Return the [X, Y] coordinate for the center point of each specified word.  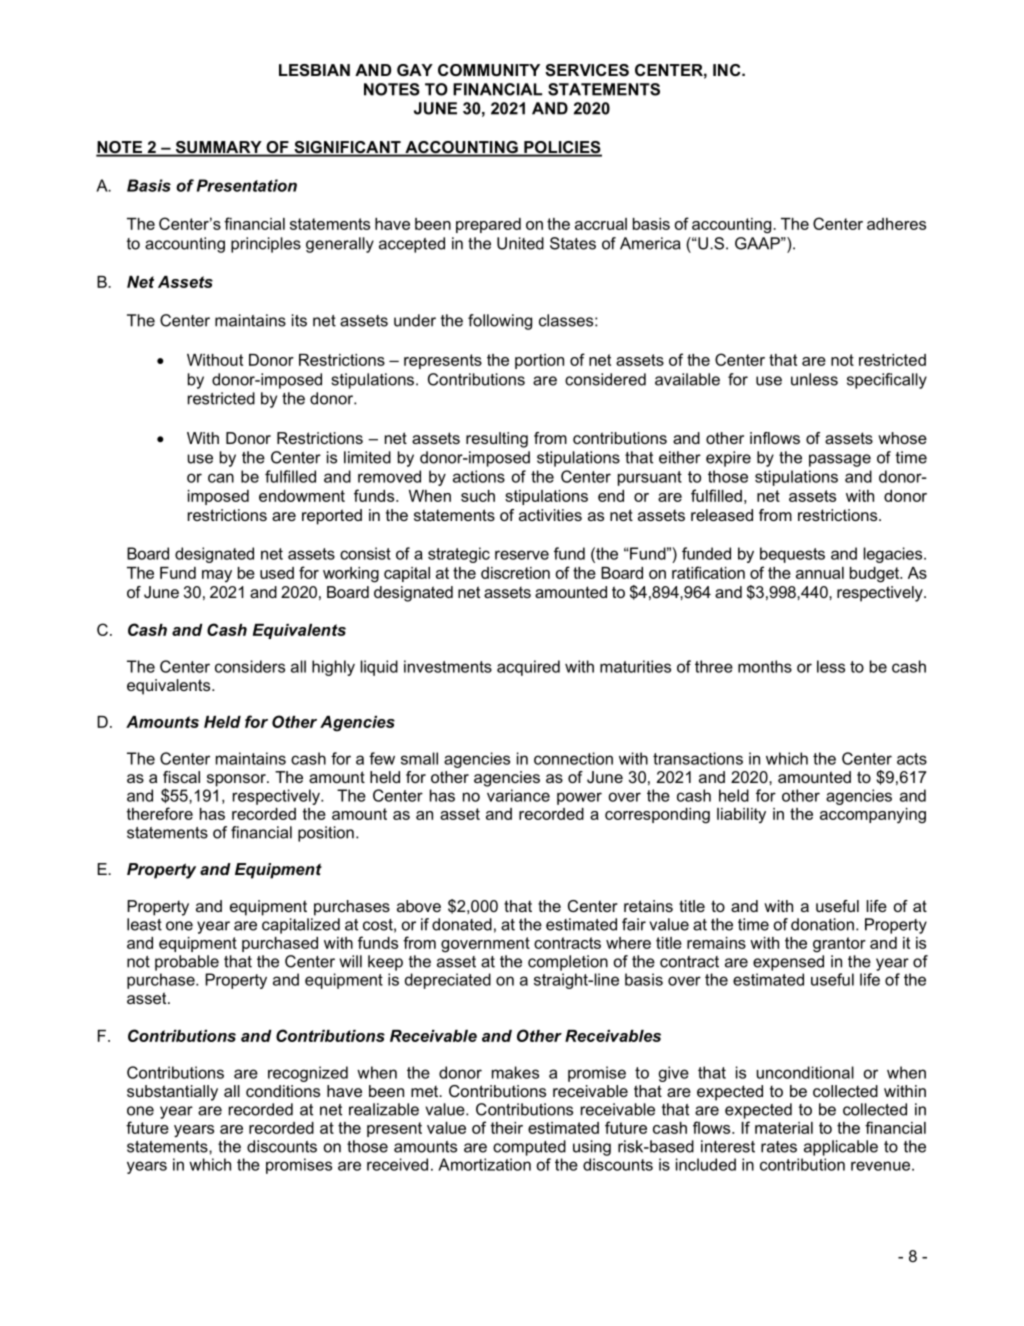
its [299, 320]
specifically [887, 381]
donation [822, 924]
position [326, 834]
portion [539, 361]
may [217, 576]
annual [820, 573]
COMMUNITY [489, 70]
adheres [896, 224]
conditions [283, 1091]
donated [462, 924]
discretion [515, 573]
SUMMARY [218, 148]
